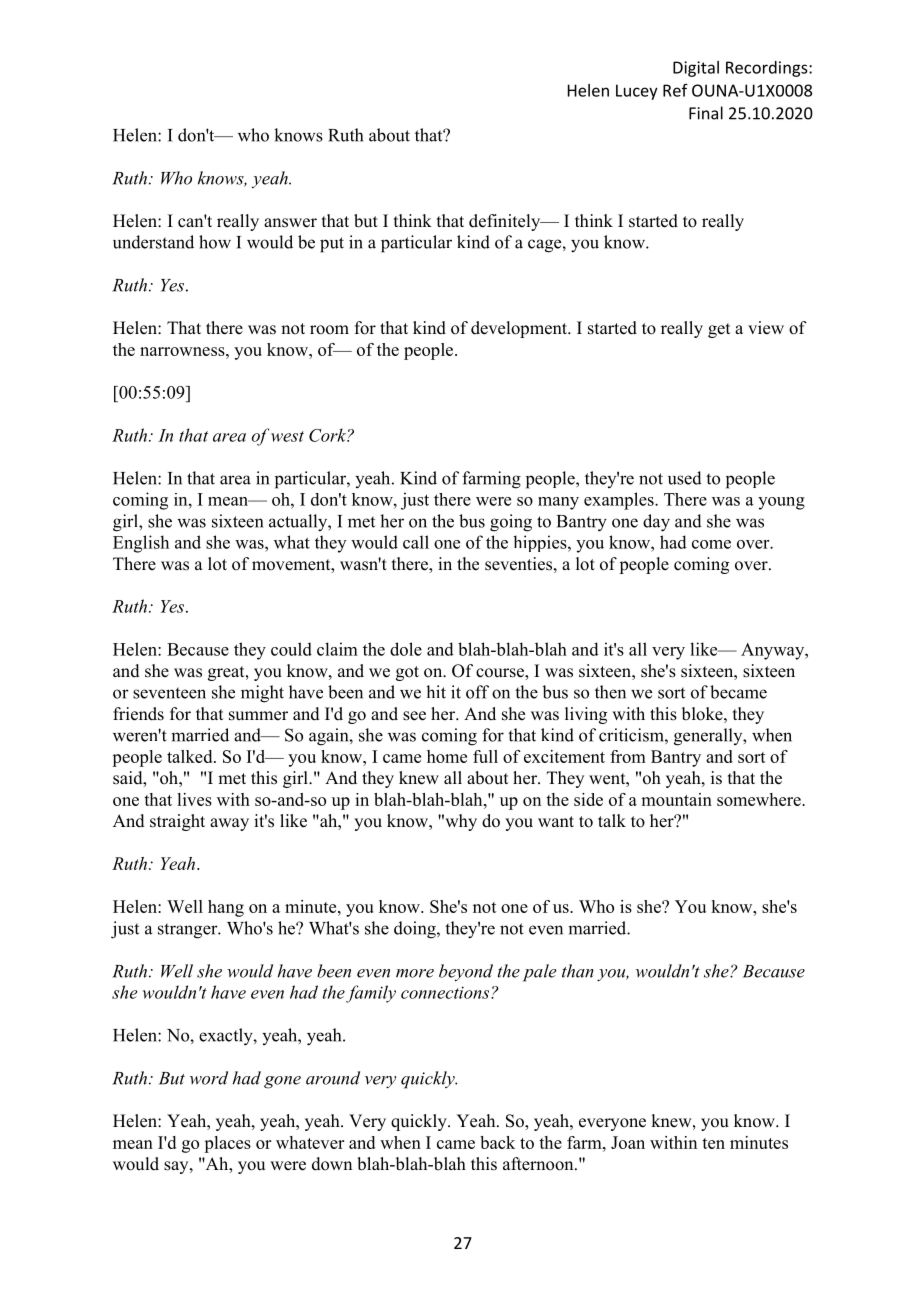 Image resolution: width=924 pixels, height=1308 pixels. What do you see at coordinates (706, 113) in the document?
I see `Final` at bounding box center [706, 113].
